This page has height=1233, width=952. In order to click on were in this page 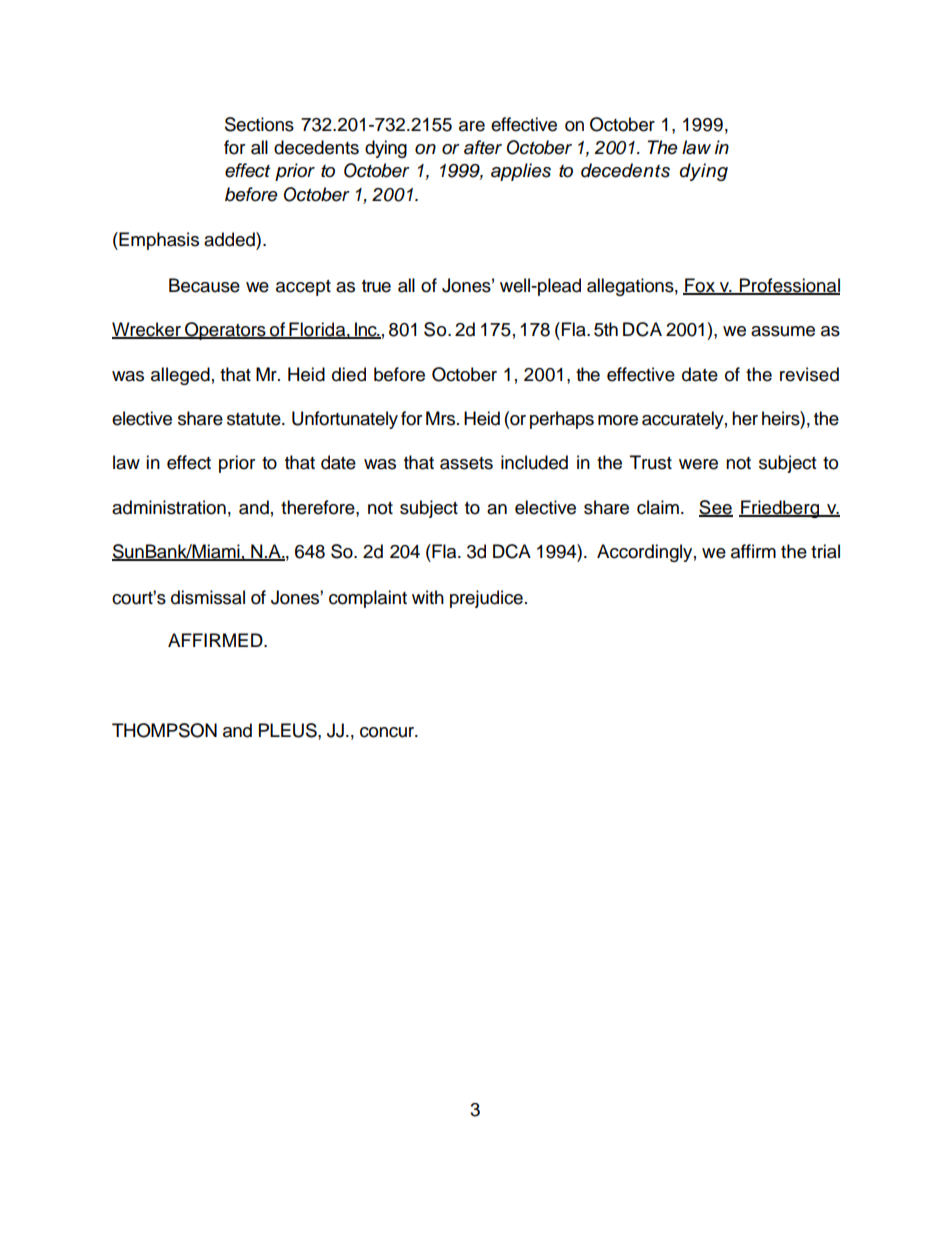, I will do `click(698, 464)`.
